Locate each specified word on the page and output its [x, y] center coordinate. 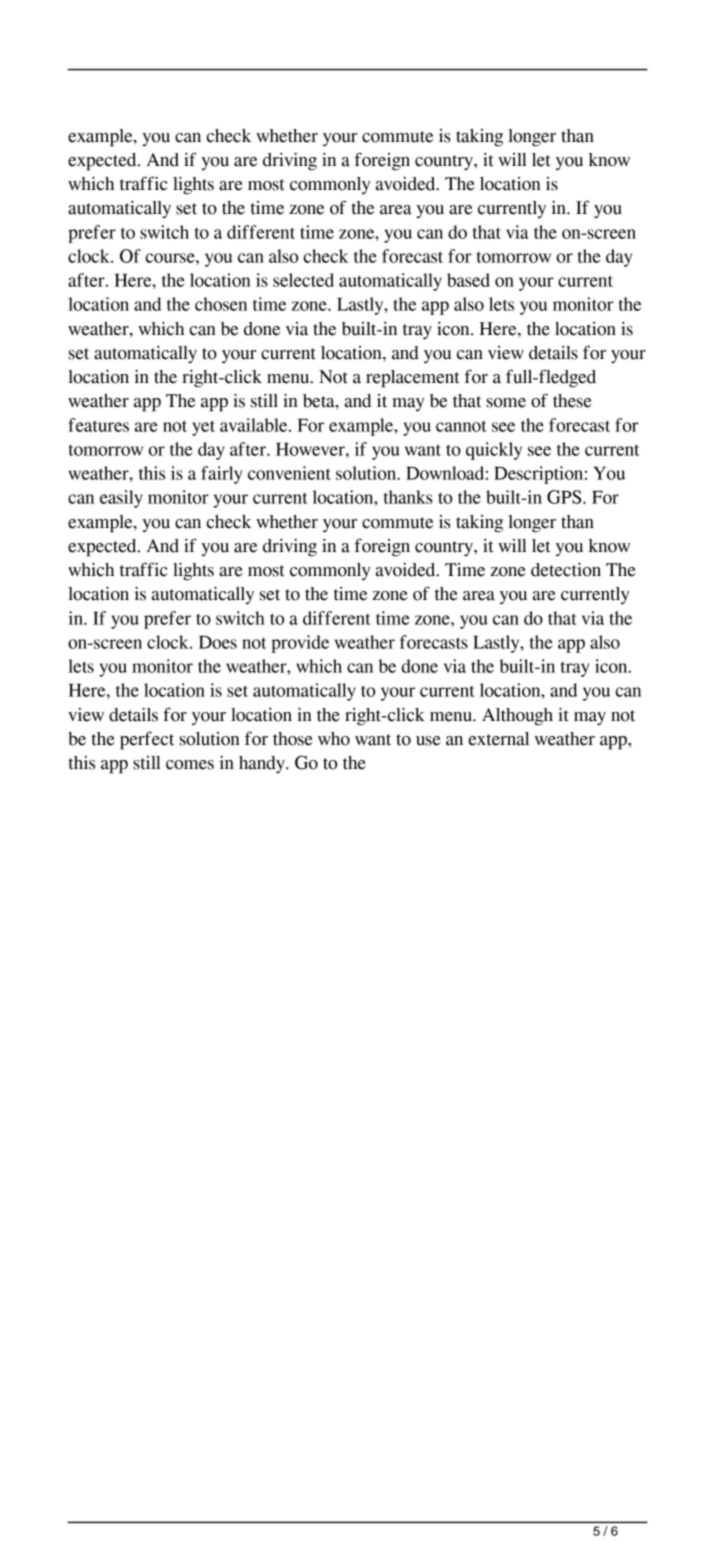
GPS [565, 497]
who [334, 739]
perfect [147, 740]
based [468, 280]
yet [203, 428]
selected [303, 280]
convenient [289, 473]
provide [300, 644]
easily [121, 499]
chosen [221, 304]
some [506, 403]
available [255, 425]
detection [566, 569]
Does [218, 642]
